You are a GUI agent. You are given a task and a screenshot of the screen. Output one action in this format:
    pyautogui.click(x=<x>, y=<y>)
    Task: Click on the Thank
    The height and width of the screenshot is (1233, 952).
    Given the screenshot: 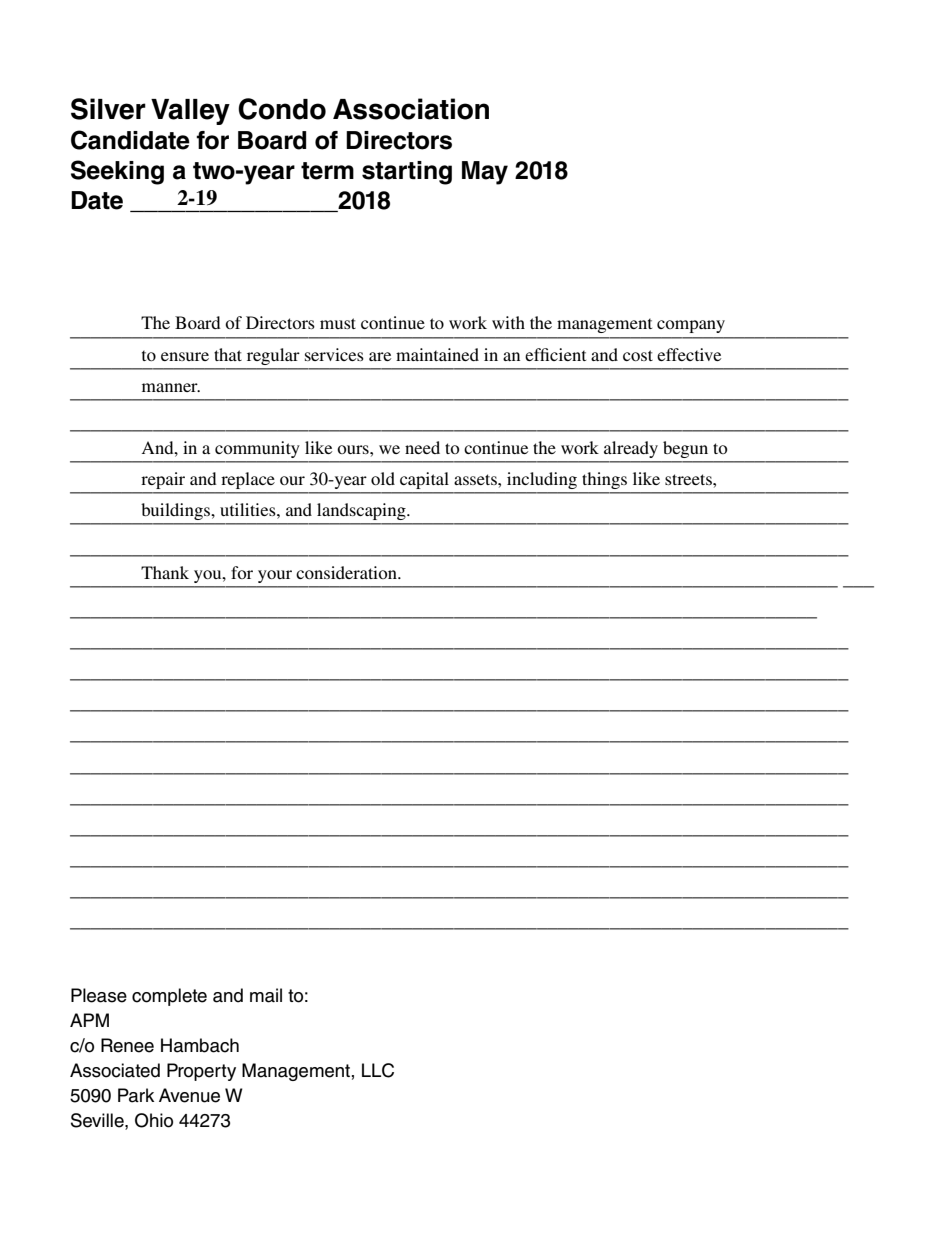 What is the action you would take?
    pyautogui.click(x=165, y=572)
